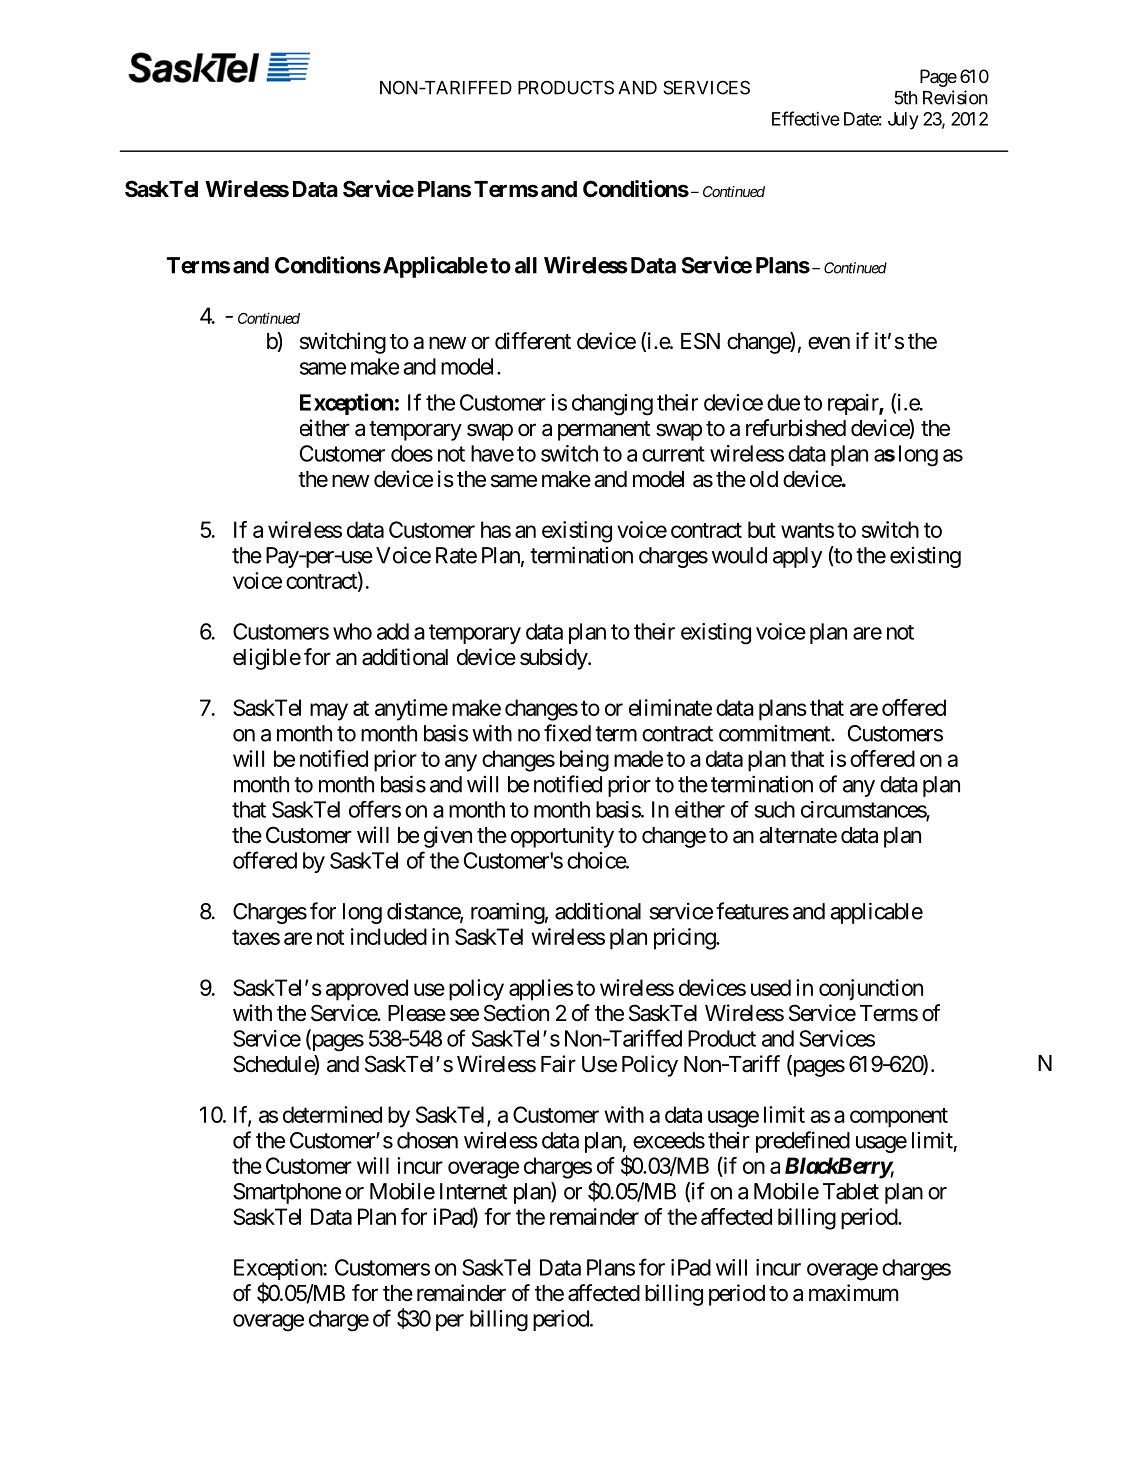 The height and width of the image is (1460, 1128). Describe the element at coordinates (567, 733) in the image. I see `fixed` at that location.
